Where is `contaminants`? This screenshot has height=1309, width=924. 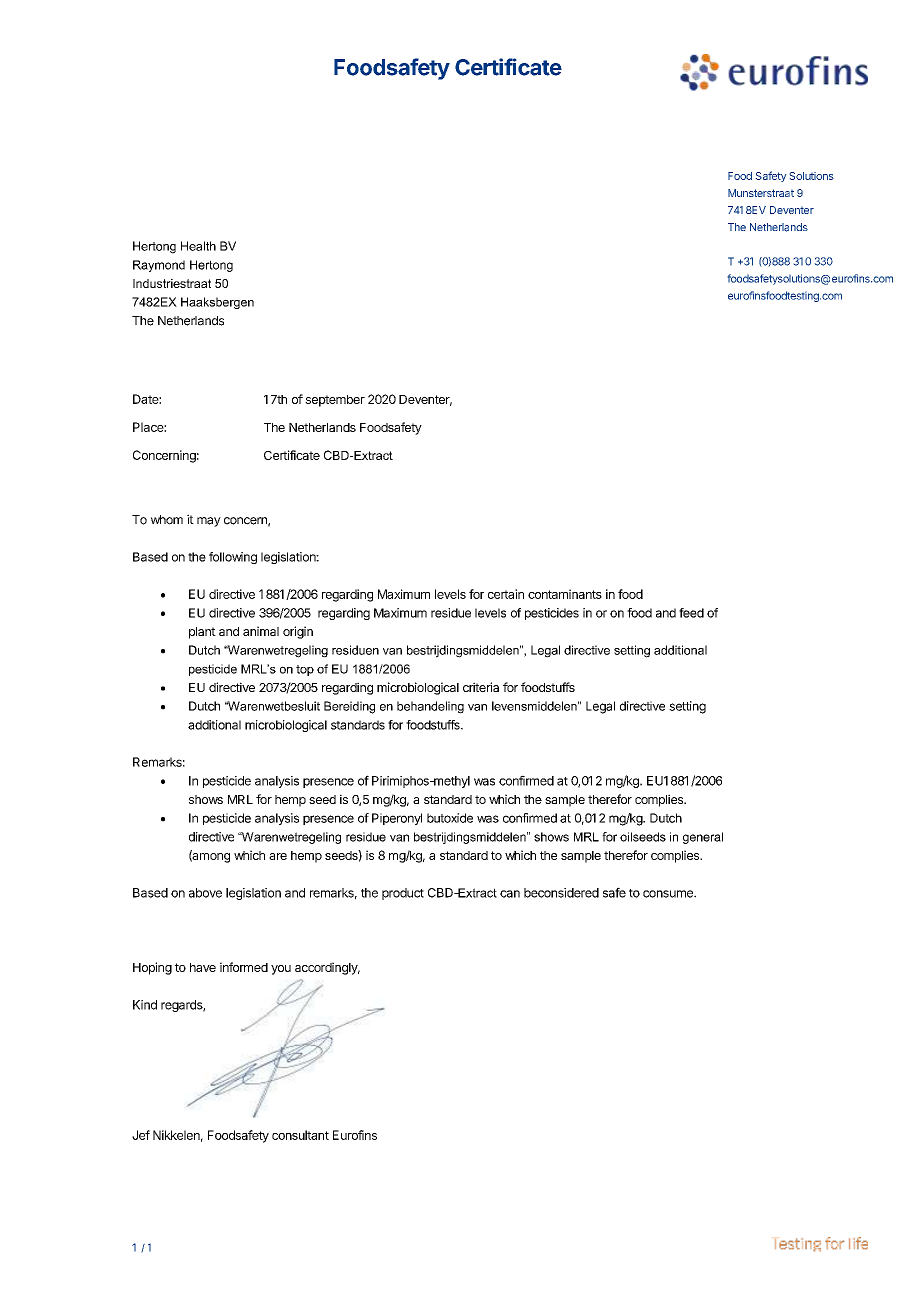
contaminants is located at coordinates (565, 594).
